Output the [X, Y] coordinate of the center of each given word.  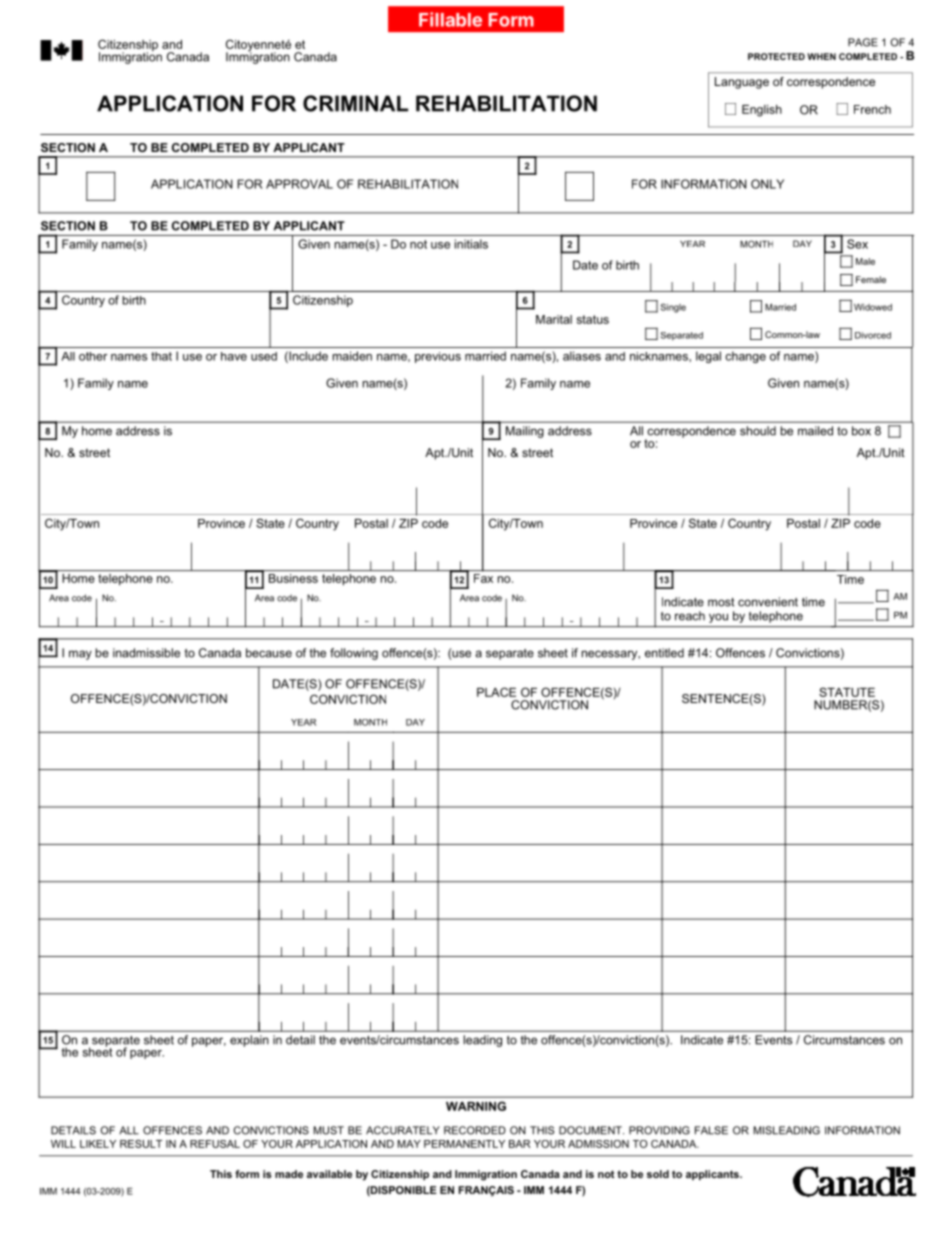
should [758, 431]
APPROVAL [299, 184]
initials [471, 244]
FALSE [711, 1130]
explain [249, 1041]
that [161, 356]
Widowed [873, 307]
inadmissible [146, 653]
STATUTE [847, 692]
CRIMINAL [355, 103]
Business [293, 578]
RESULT [141, 1144]
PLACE [496, 692]
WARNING [476, 1106]
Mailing [525, 432]
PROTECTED [776, 56]
